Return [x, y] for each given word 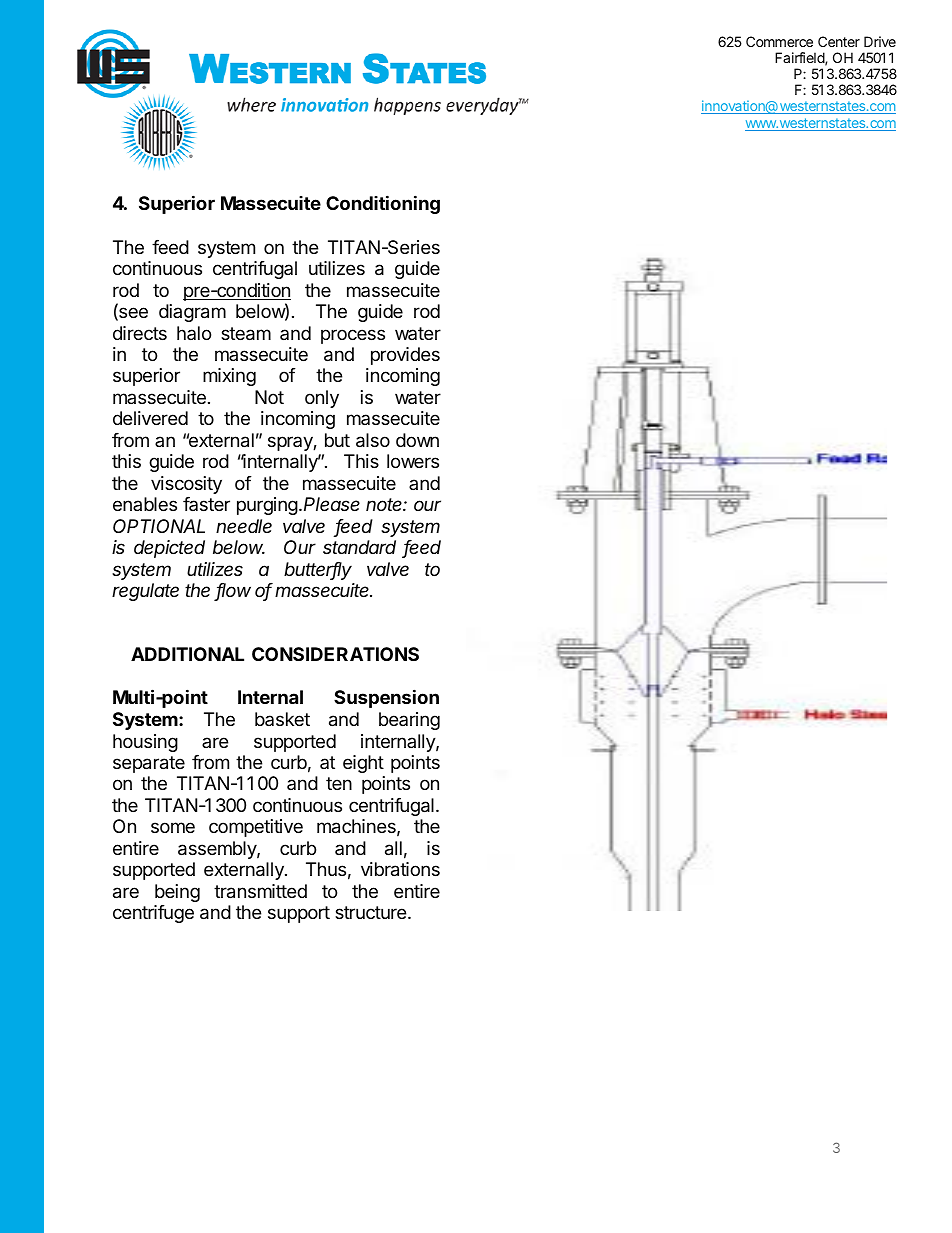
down [417, 440]
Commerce [779, 41]
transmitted [260, 891]
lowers [413, 461]
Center [839, 41]
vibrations [400, 869]
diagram [192, 313]
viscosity [186, 485]
